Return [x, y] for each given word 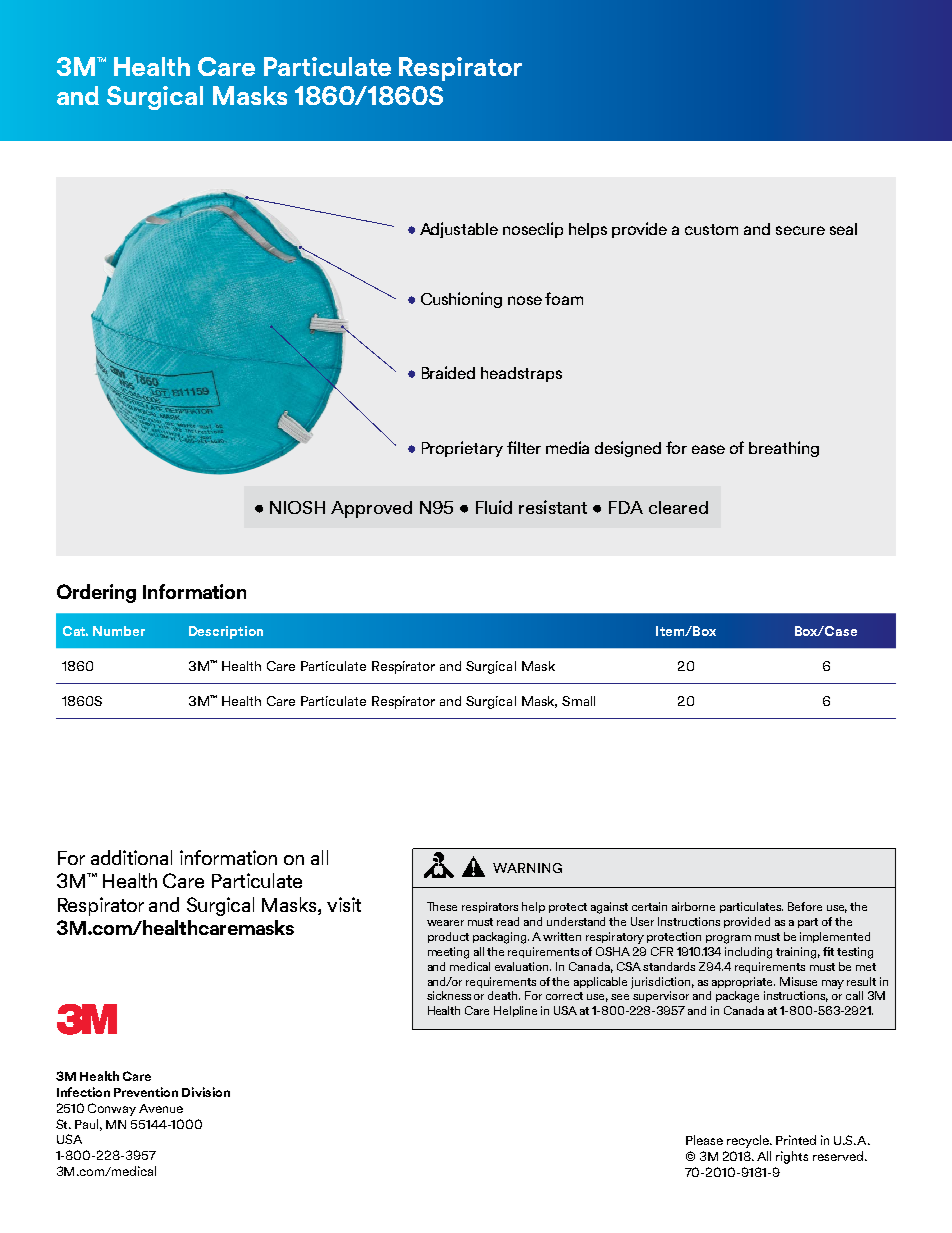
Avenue [161, 1108]
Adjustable [459, 230]
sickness [449, 995]
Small [578, 701]
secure [800, 230]
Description [226, 632]
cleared [678, 507]
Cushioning [461, 300]
